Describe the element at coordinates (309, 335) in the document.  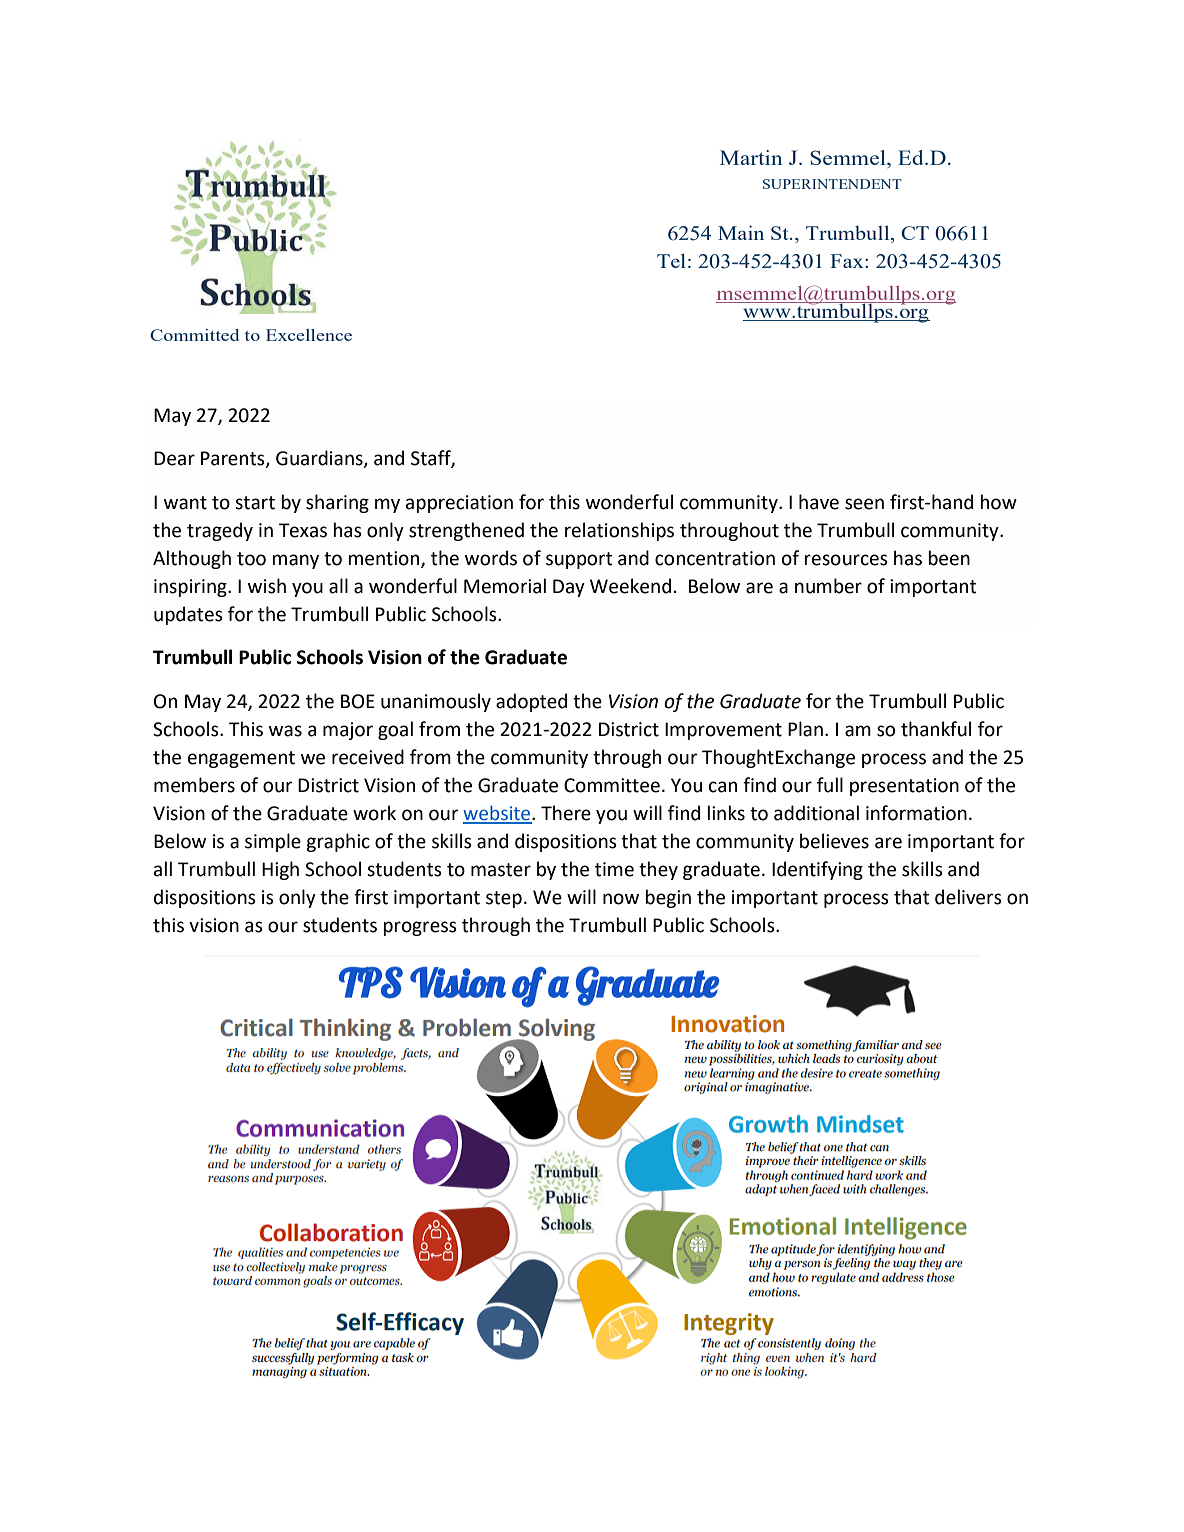
I see `Excellence` at that location.
